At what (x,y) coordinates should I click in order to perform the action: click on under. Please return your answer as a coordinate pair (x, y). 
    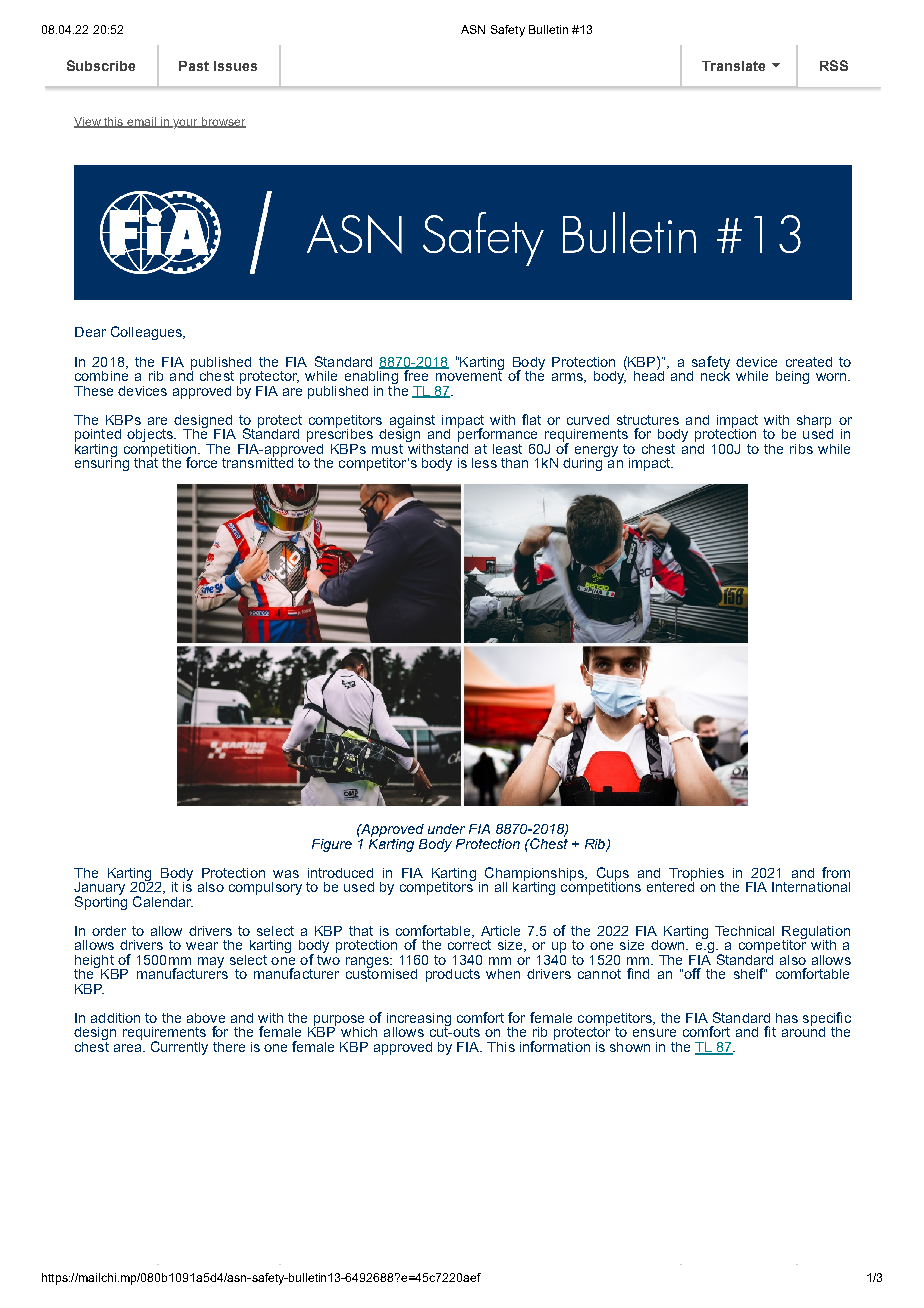
    Looking at the image, I should click on (446, 829).
